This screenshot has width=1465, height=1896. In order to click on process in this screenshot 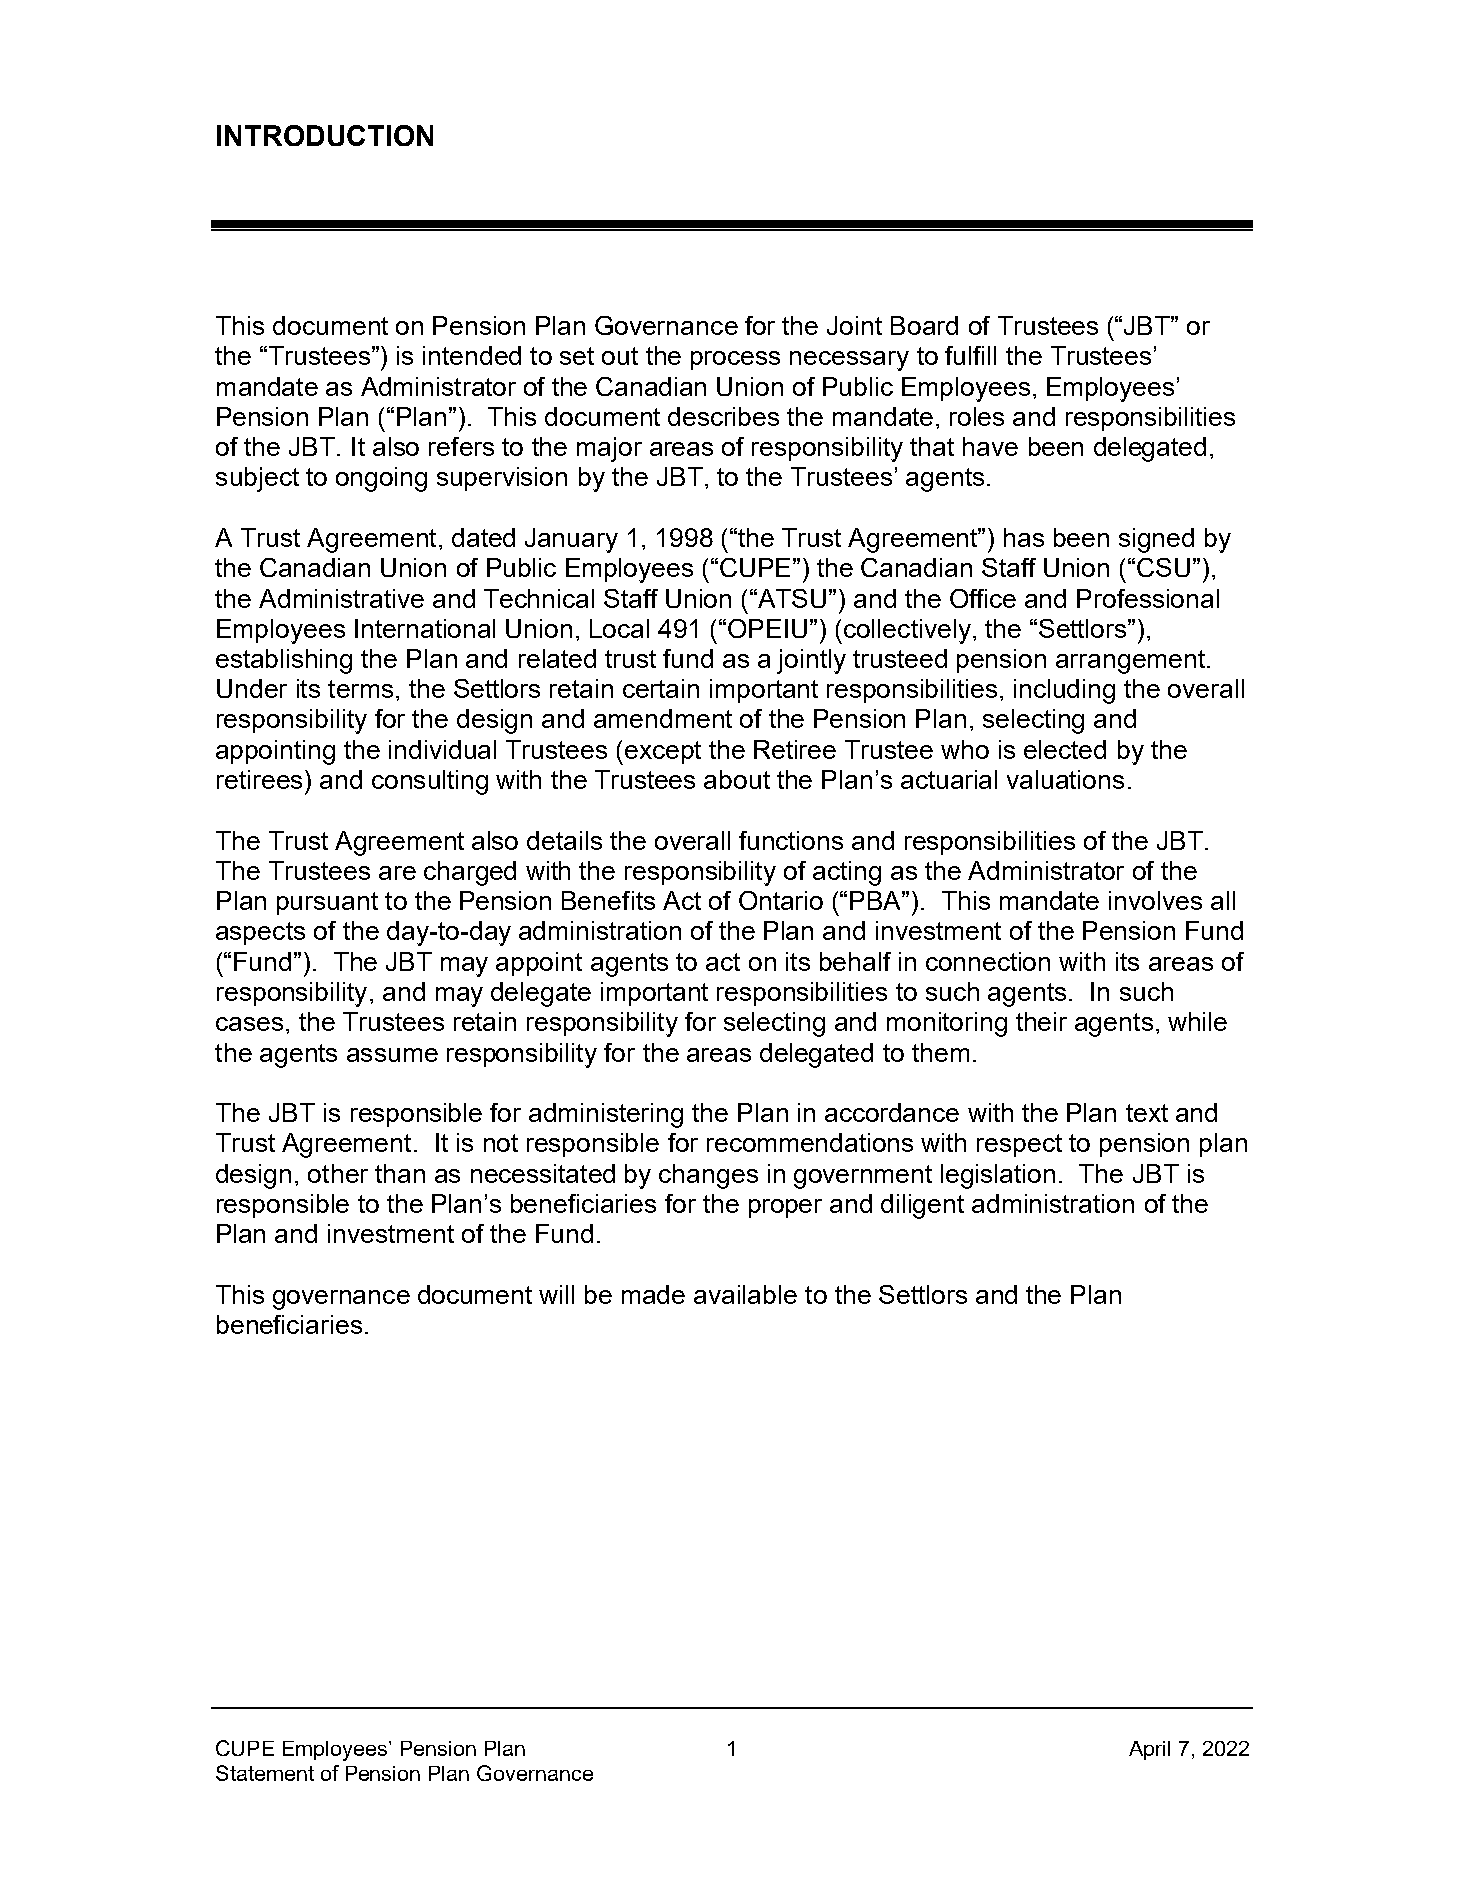, I will do `click(735, 360)`.
